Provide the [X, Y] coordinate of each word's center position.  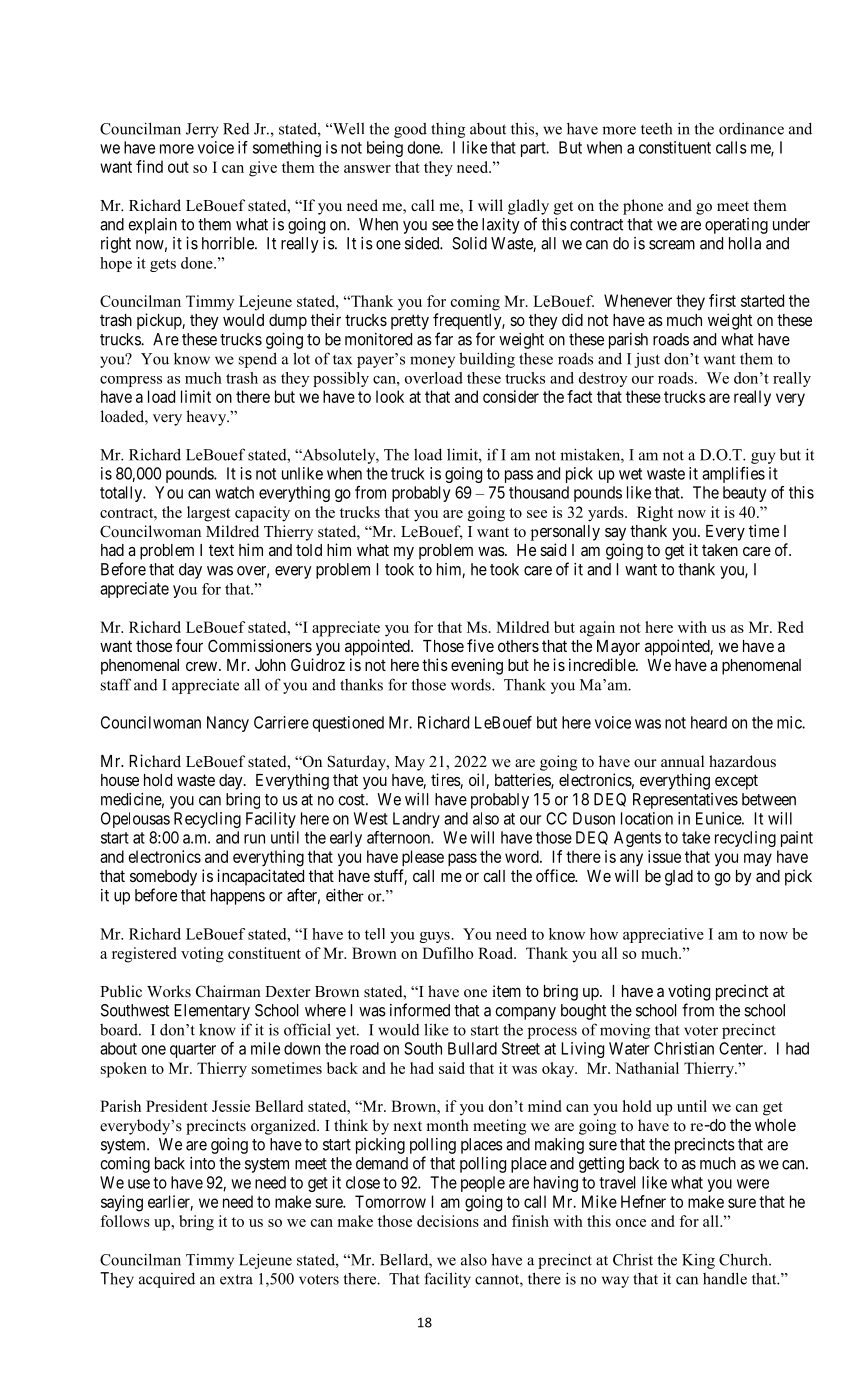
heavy [207, 418]
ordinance [751, 128]
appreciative [663, 935]
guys [436, 937]
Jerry [202, 130]
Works [169, 991]
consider [511, 396]
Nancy [228, 724]
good [410, 130]
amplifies [733, 475]
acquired [167, 1280]
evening [477, 666]
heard [709, 722]
